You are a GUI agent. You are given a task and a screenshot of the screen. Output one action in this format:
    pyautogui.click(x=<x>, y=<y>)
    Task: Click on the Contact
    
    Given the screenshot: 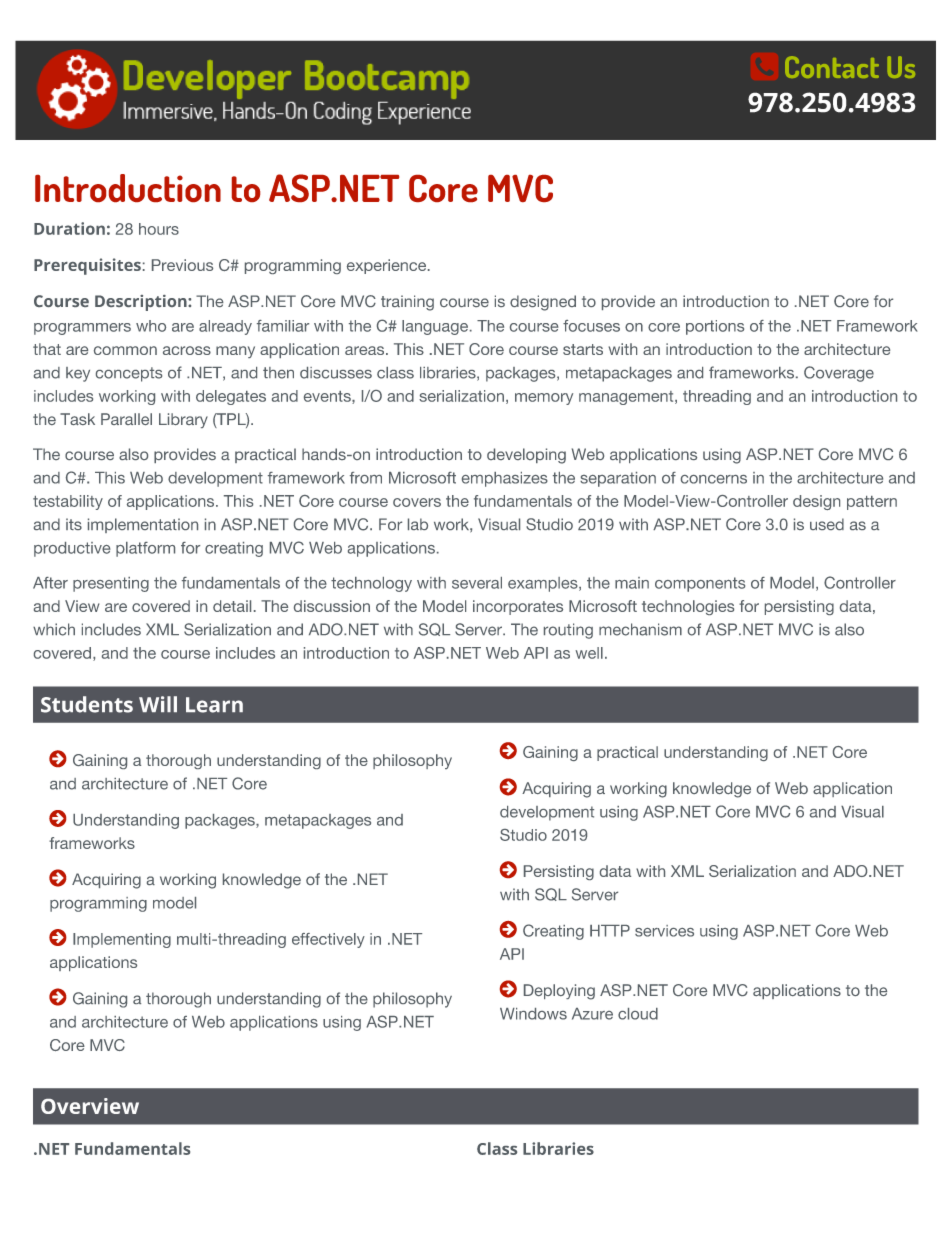 What is the action you would take?
    pyautogui.click(x=832, y=67)
